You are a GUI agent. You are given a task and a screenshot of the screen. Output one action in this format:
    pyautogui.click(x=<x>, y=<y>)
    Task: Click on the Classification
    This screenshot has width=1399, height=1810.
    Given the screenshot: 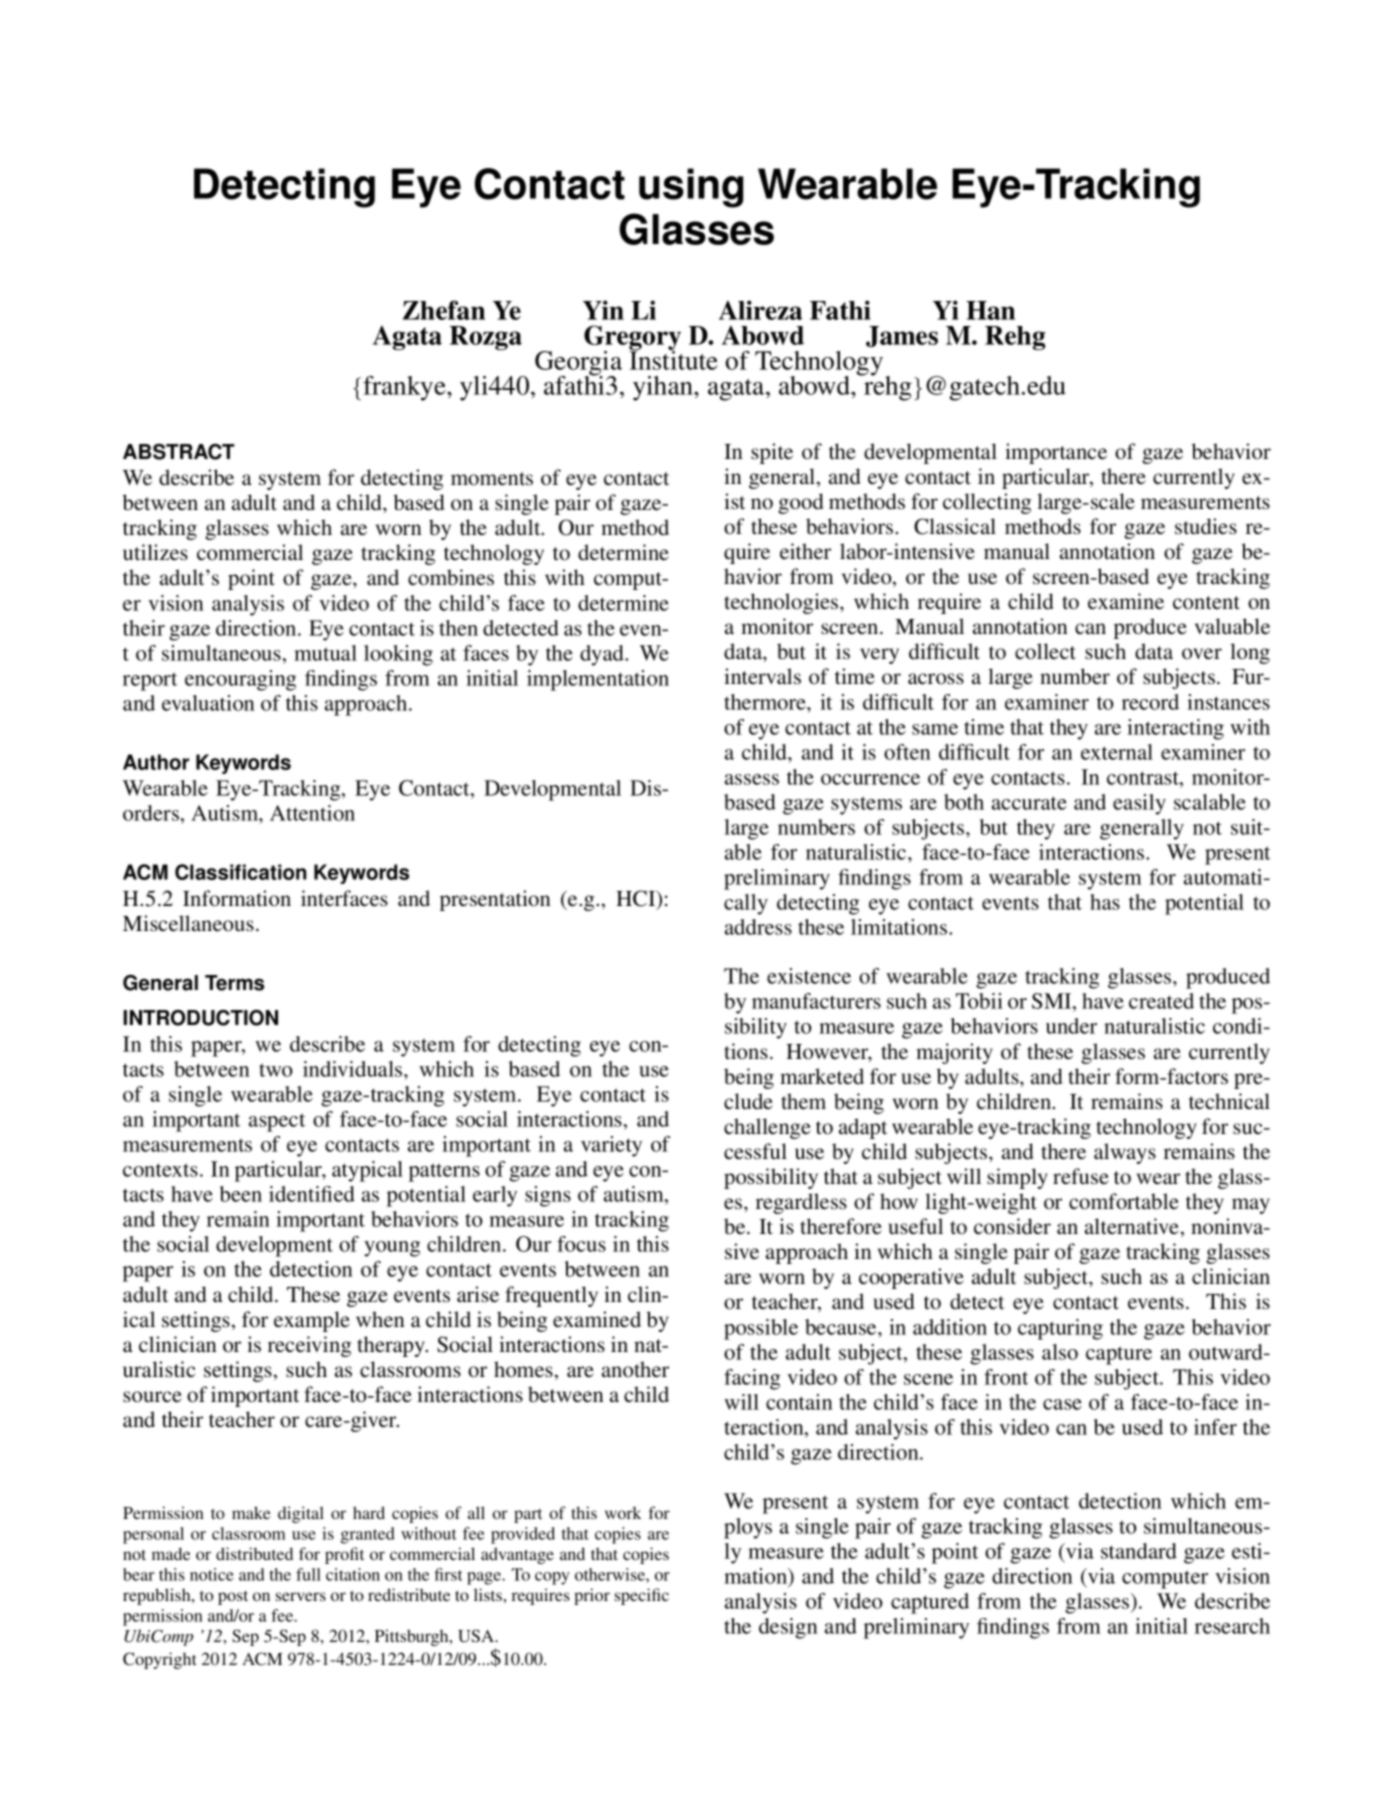 What is the action you would take?
    pyautogui.click(x=241, y=872)
